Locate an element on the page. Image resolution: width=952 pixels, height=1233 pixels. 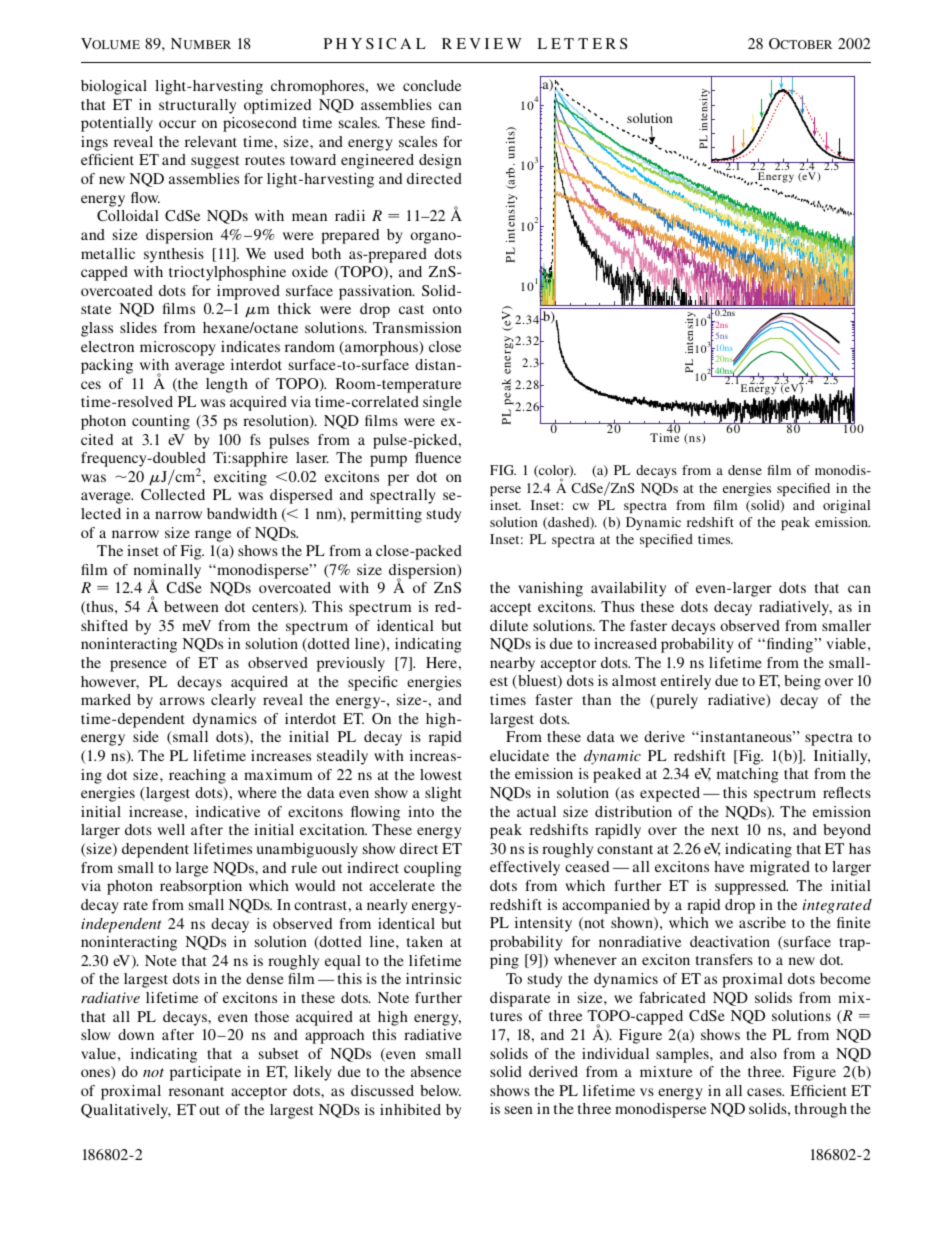
conclude is located at coordinates (432, 85).
